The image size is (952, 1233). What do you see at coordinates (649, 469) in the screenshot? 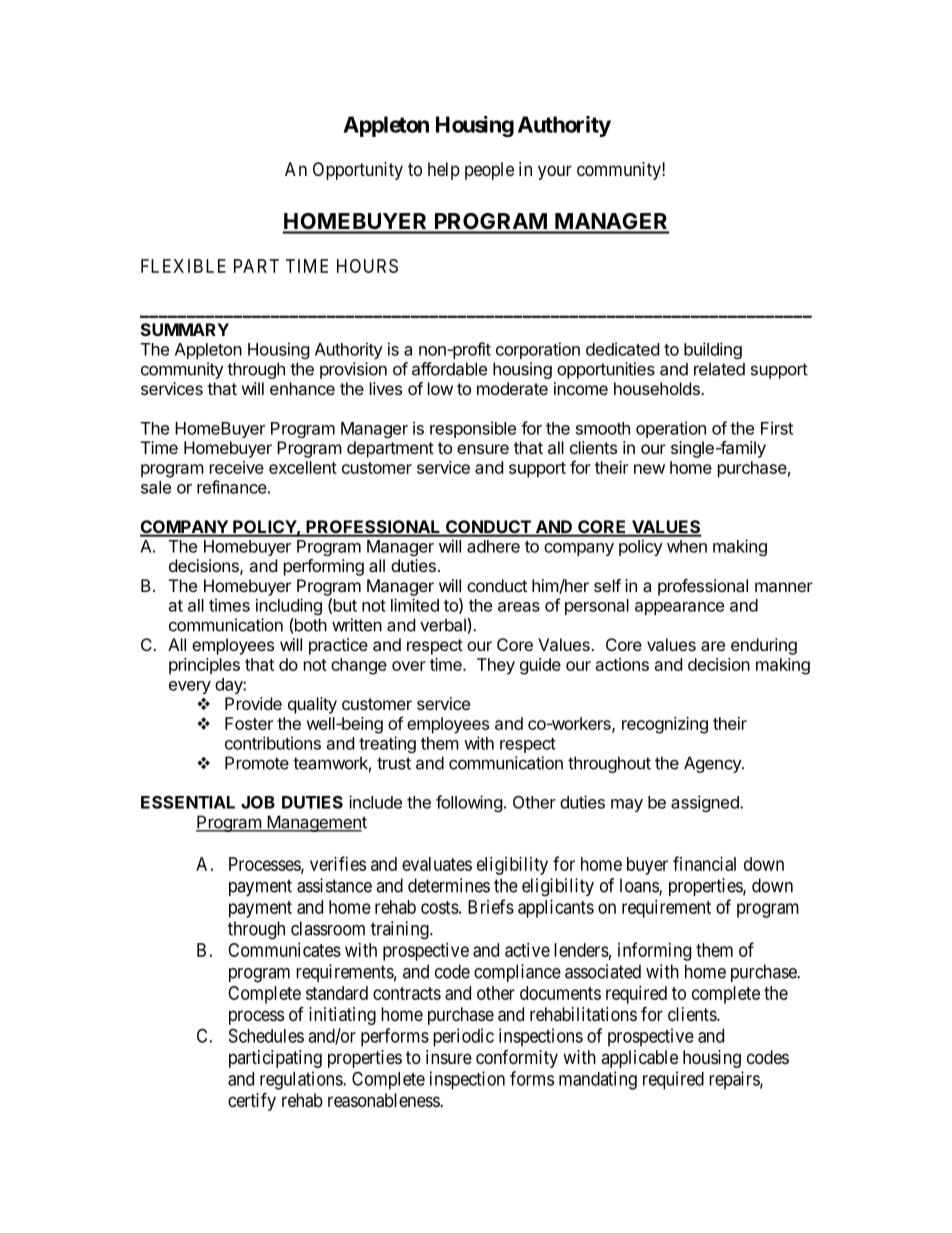
I see `new` at bounding box center [649, 469].
